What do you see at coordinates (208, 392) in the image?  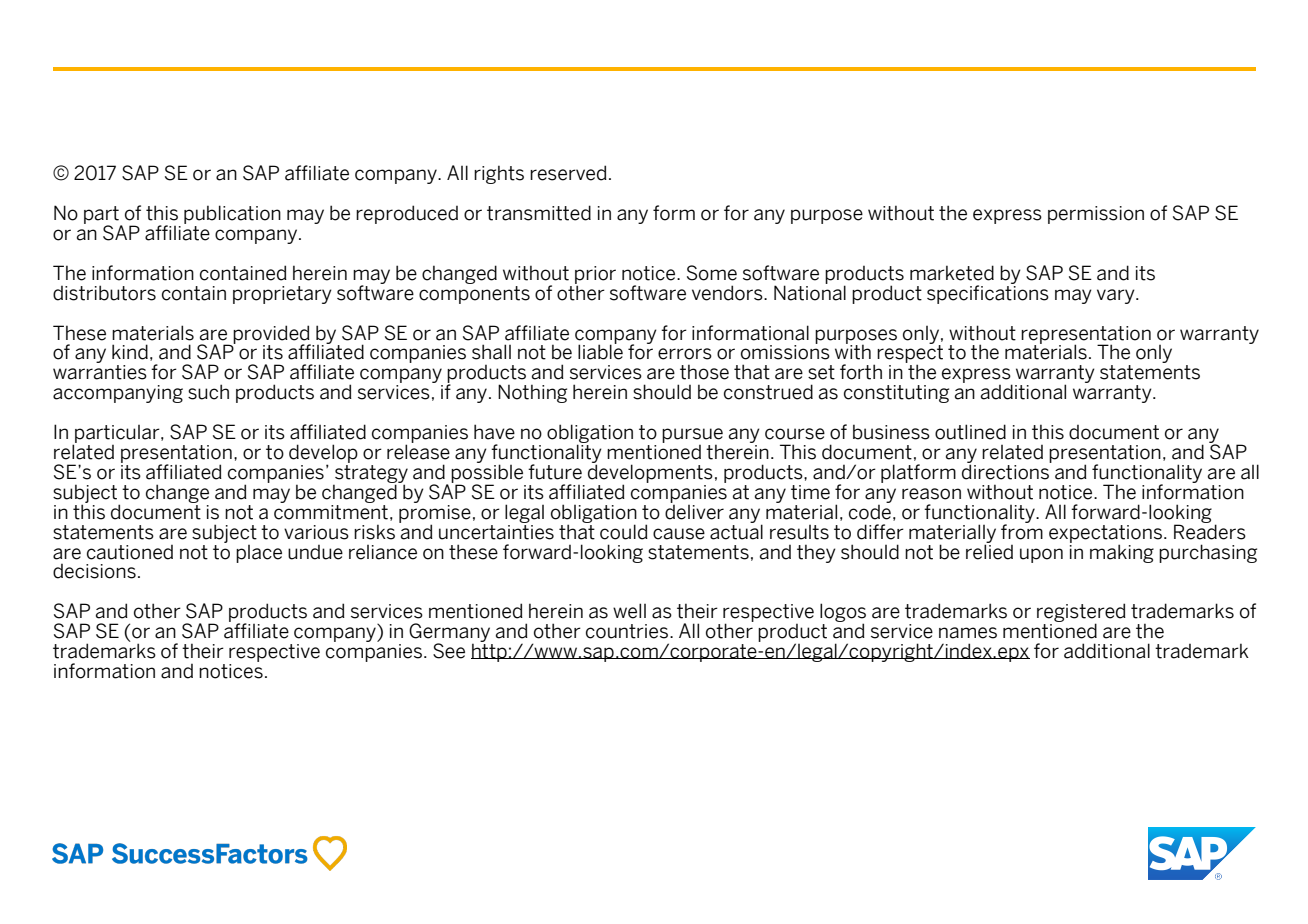 I see `such` at bounding box center [208, 392].
